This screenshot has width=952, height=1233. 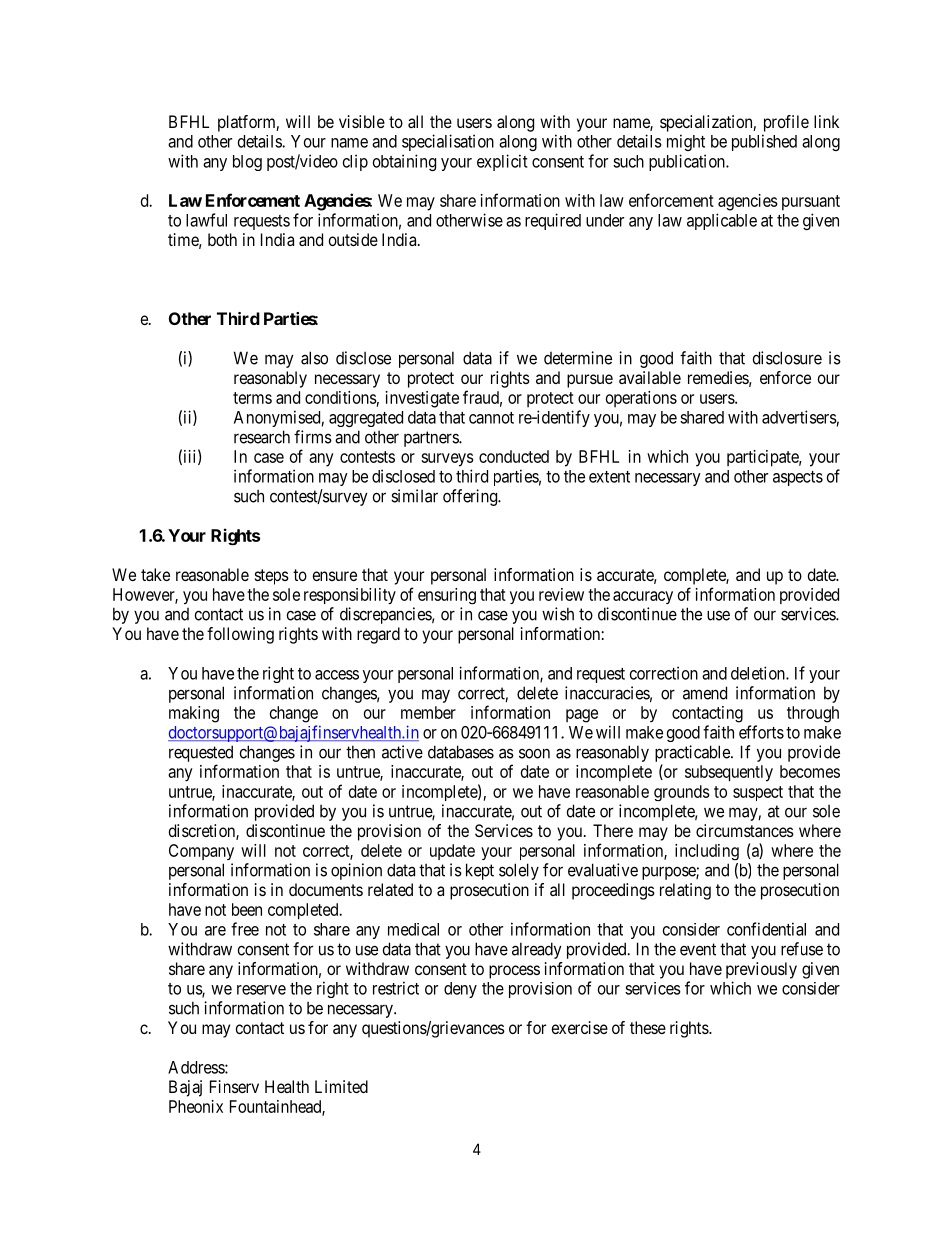 I want to click on deletion, so click(x=759, y=673).
